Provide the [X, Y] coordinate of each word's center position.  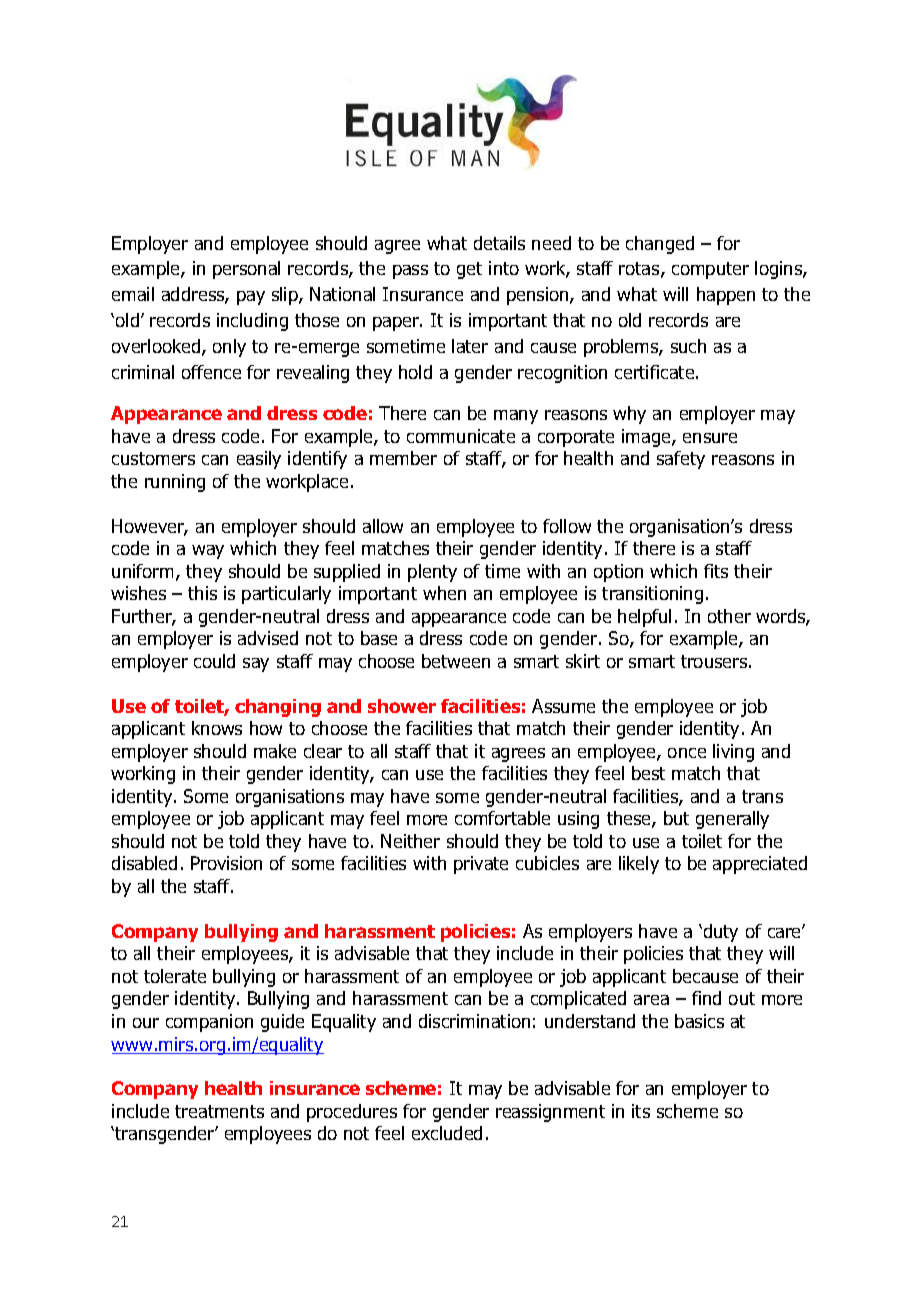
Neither [410, 841]
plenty [432, 573]
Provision [226, 863]
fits [716, 571]
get [469, 270]
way [208, 552]
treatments [219, 1111]
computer [710, 270]
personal [246, 270]
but [676, 818]
